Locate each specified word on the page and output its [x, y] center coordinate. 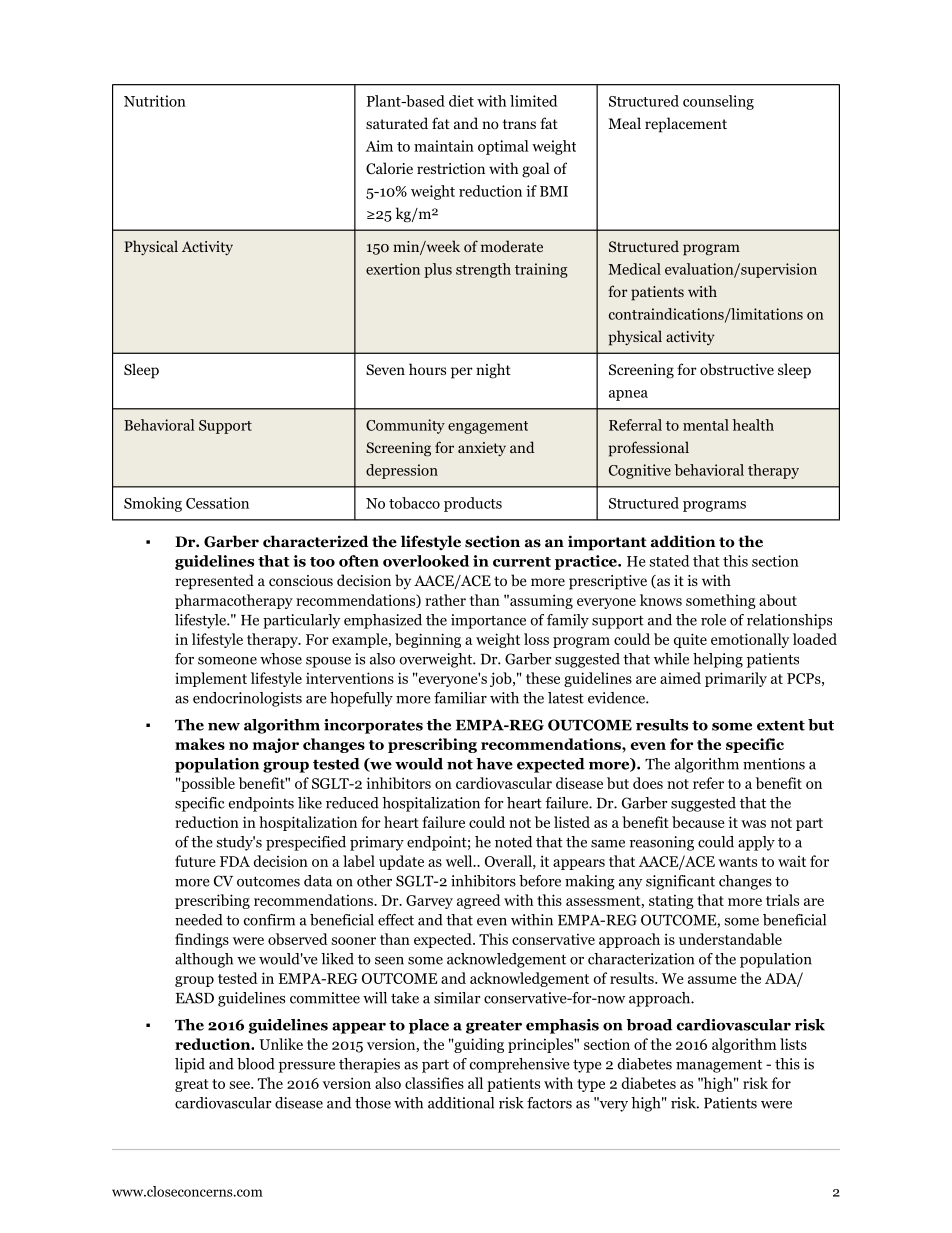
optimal [503, 147]
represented [214, 582]
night [493, 371]
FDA [235, 861]
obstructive [737, 369]
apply [756, 843]
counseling [718, 102]
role [713, 620]
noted [513, 842]
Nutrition [155, 101]
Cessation [217, 503]
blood [256, 1064]
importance [488, 621]
